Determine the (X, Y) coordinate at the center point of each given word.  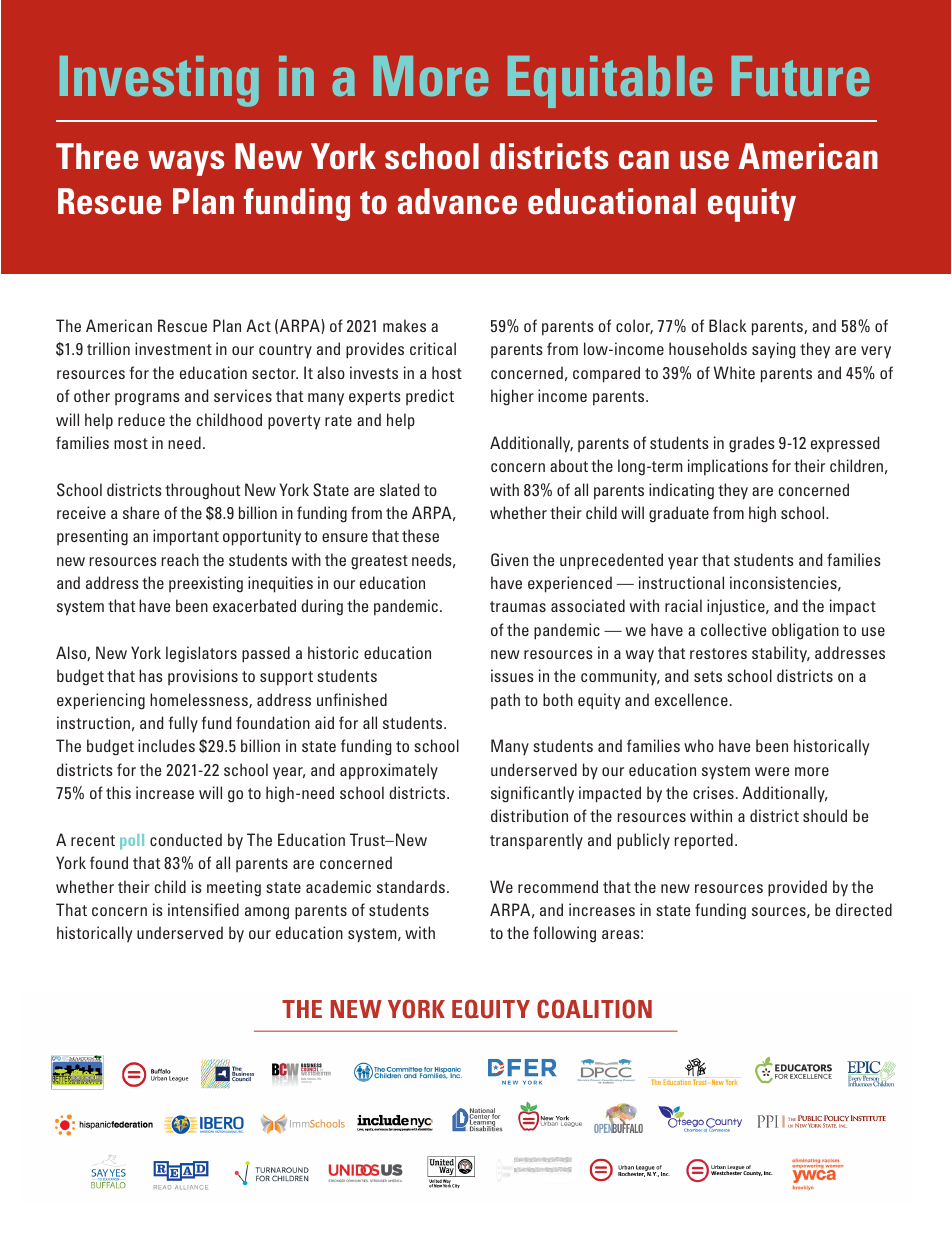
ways (186, 163)
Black (727, 325)
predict (430, 397)
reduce (141, 419)
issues (512, 675)
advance (457, 201)
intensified (203, 909)
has (151, 675)
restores (718, 653)
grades (752, 444)
